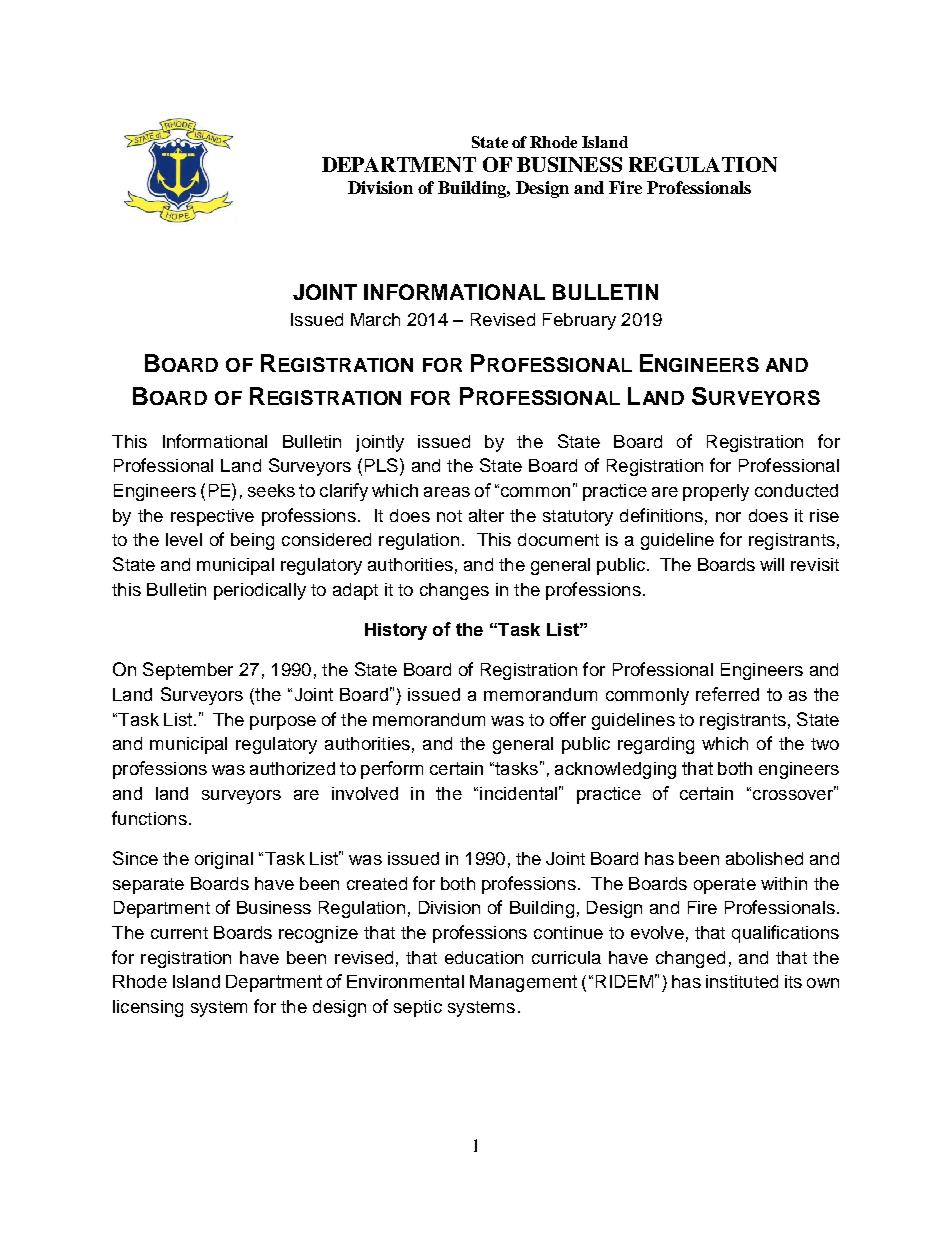 The width and height of the image is (952, 1233). What do you see at coordinates (252, 541) in the image?
I see `being` at bounding box center [252, 541].
